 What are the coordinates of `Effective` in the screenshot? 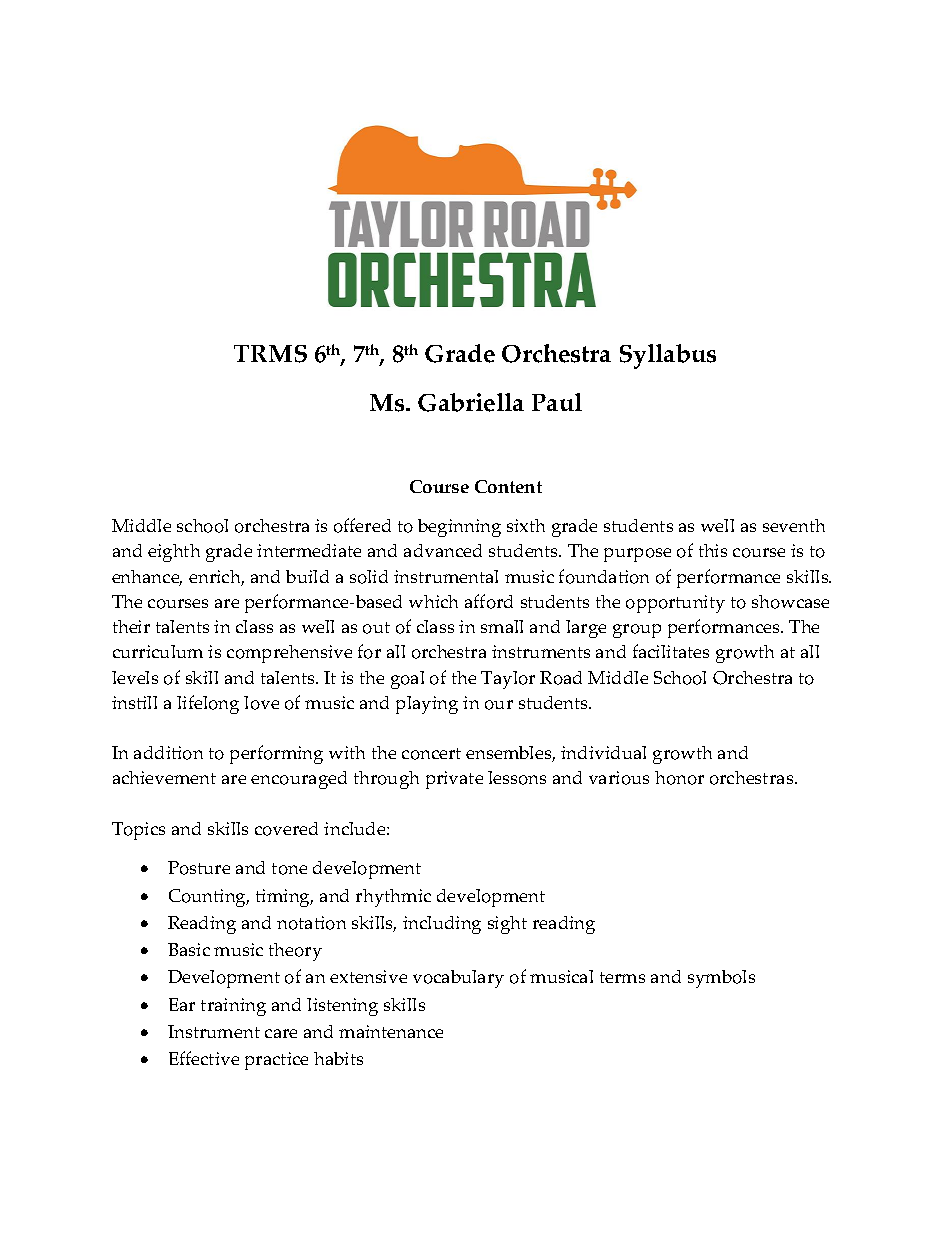 It's located at (204, 1058).
